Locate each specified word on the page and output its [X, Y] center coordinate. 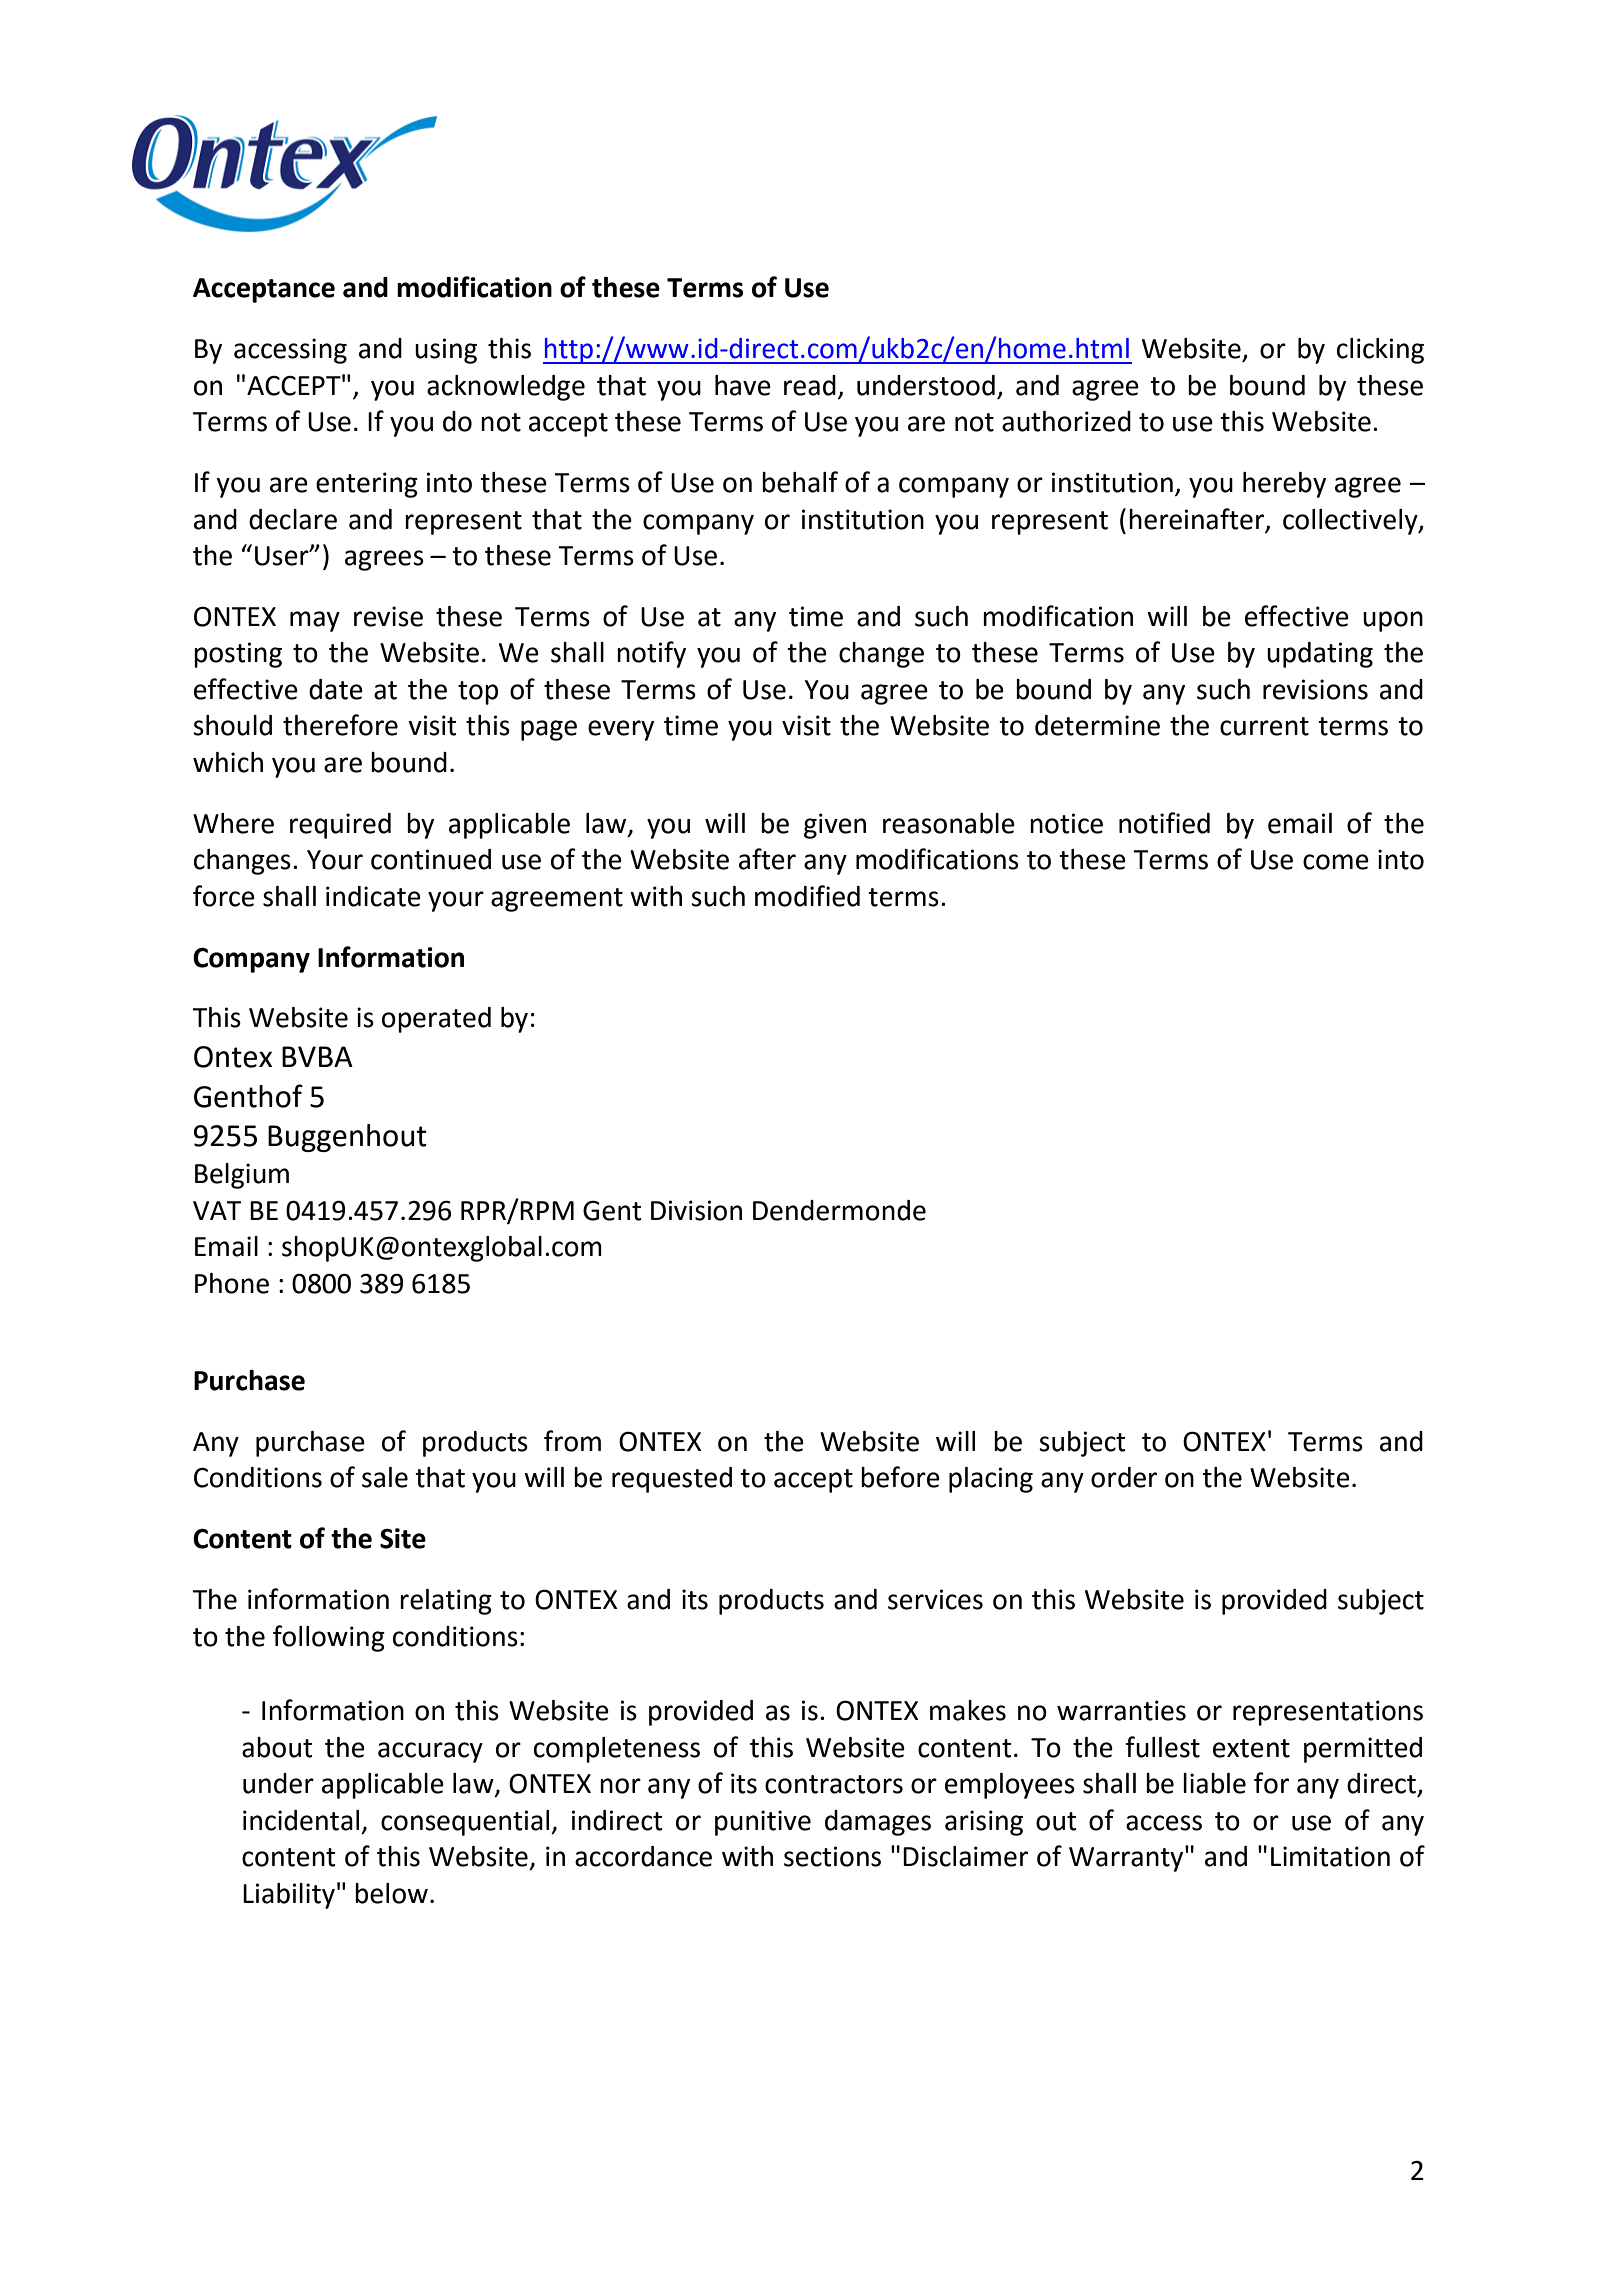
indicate [373, 896]
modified [807, 896]
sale [385, 1477]
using [446, 351]
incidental [301, 1820]
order [1124, 1477]
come [1336, 862]
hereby [1284, 485]
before [900, 1477]
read [810, 385]
